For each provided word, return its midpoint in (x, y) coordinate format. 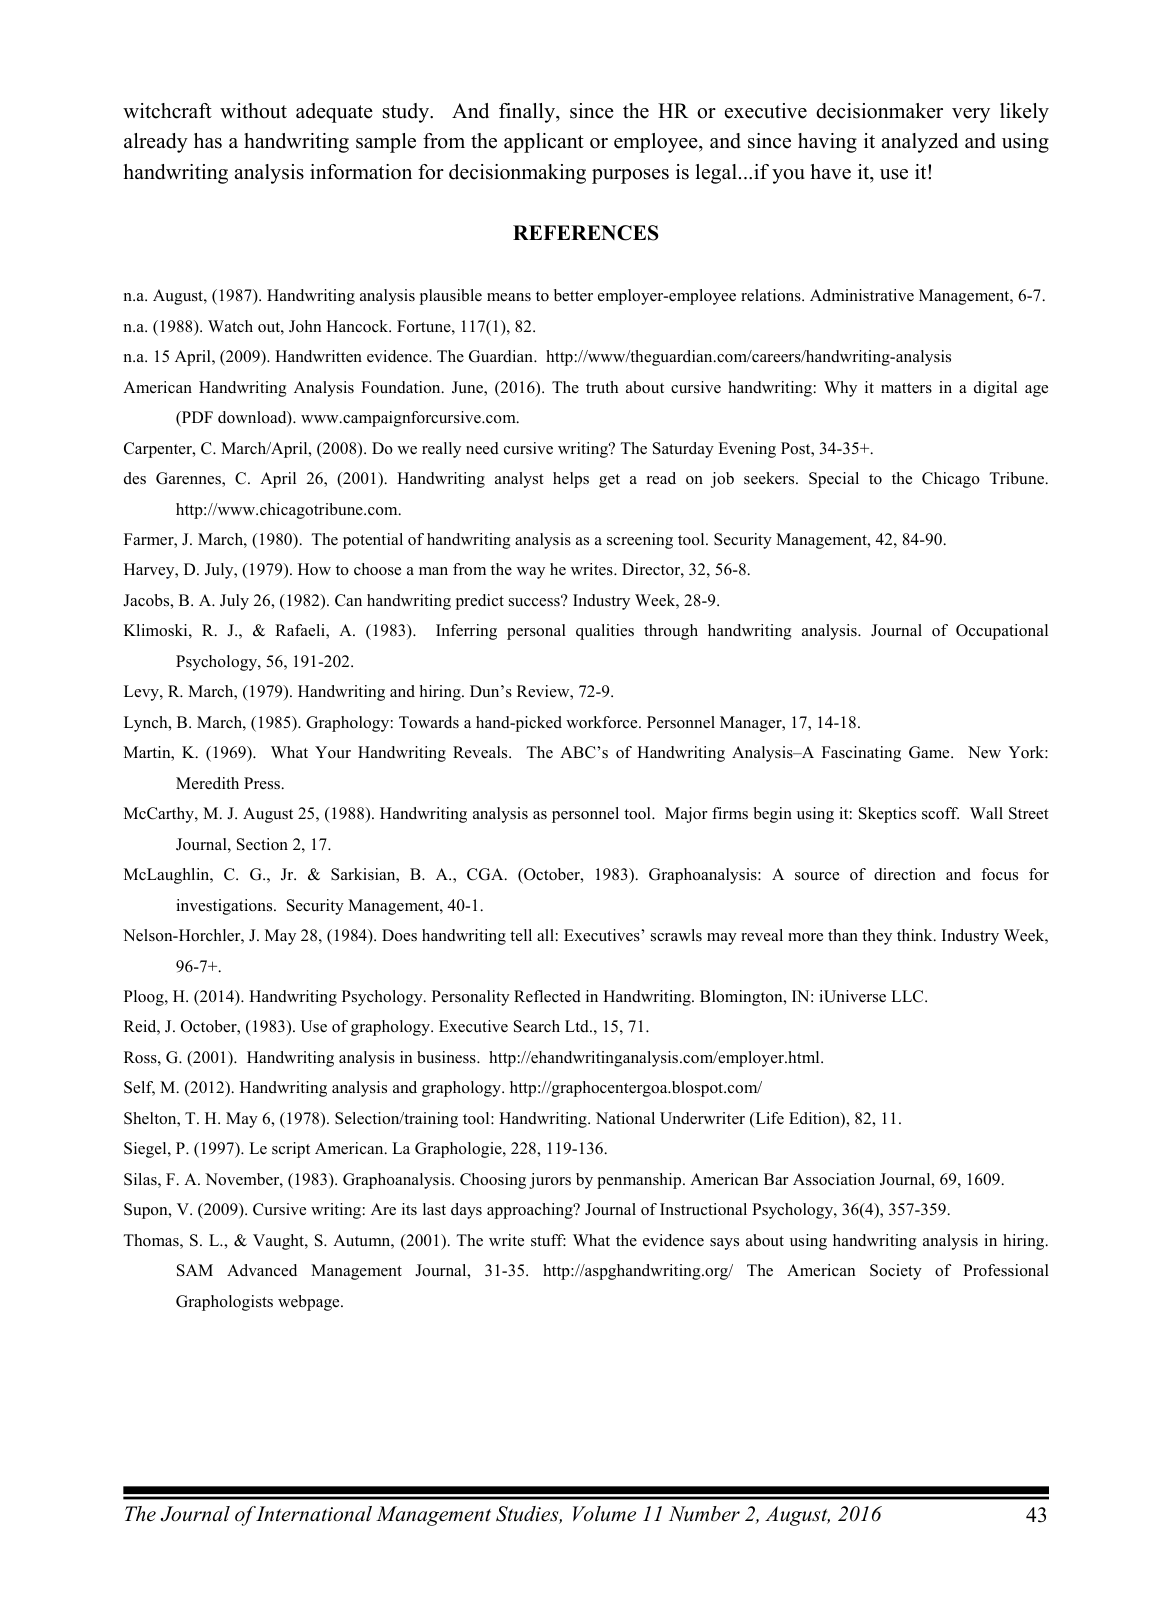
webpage (310, 1303)
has (208, 141)
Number (704, 1514)
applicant (544, 143)
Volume (604, 1514)
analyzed (920, 143)
